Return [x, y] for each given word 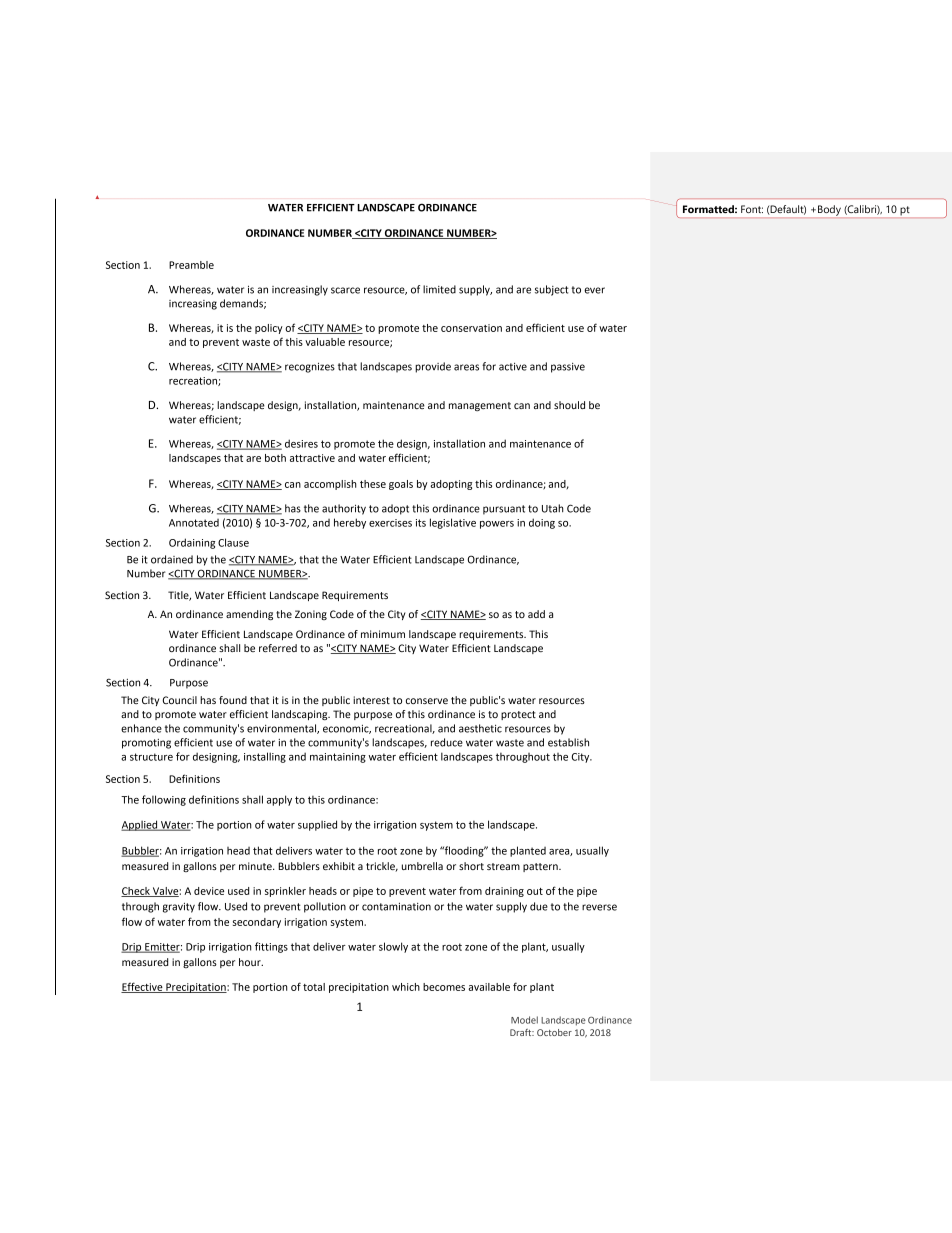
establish [568, 742]
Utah [553, 508]
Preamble [191, 265]
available [489, 987]
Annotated [194, 523]
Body [829, 210]
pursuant [504, 510]
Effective [143, 987]
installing [265, 757]
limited [439, 289]
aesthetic [480, 728]
